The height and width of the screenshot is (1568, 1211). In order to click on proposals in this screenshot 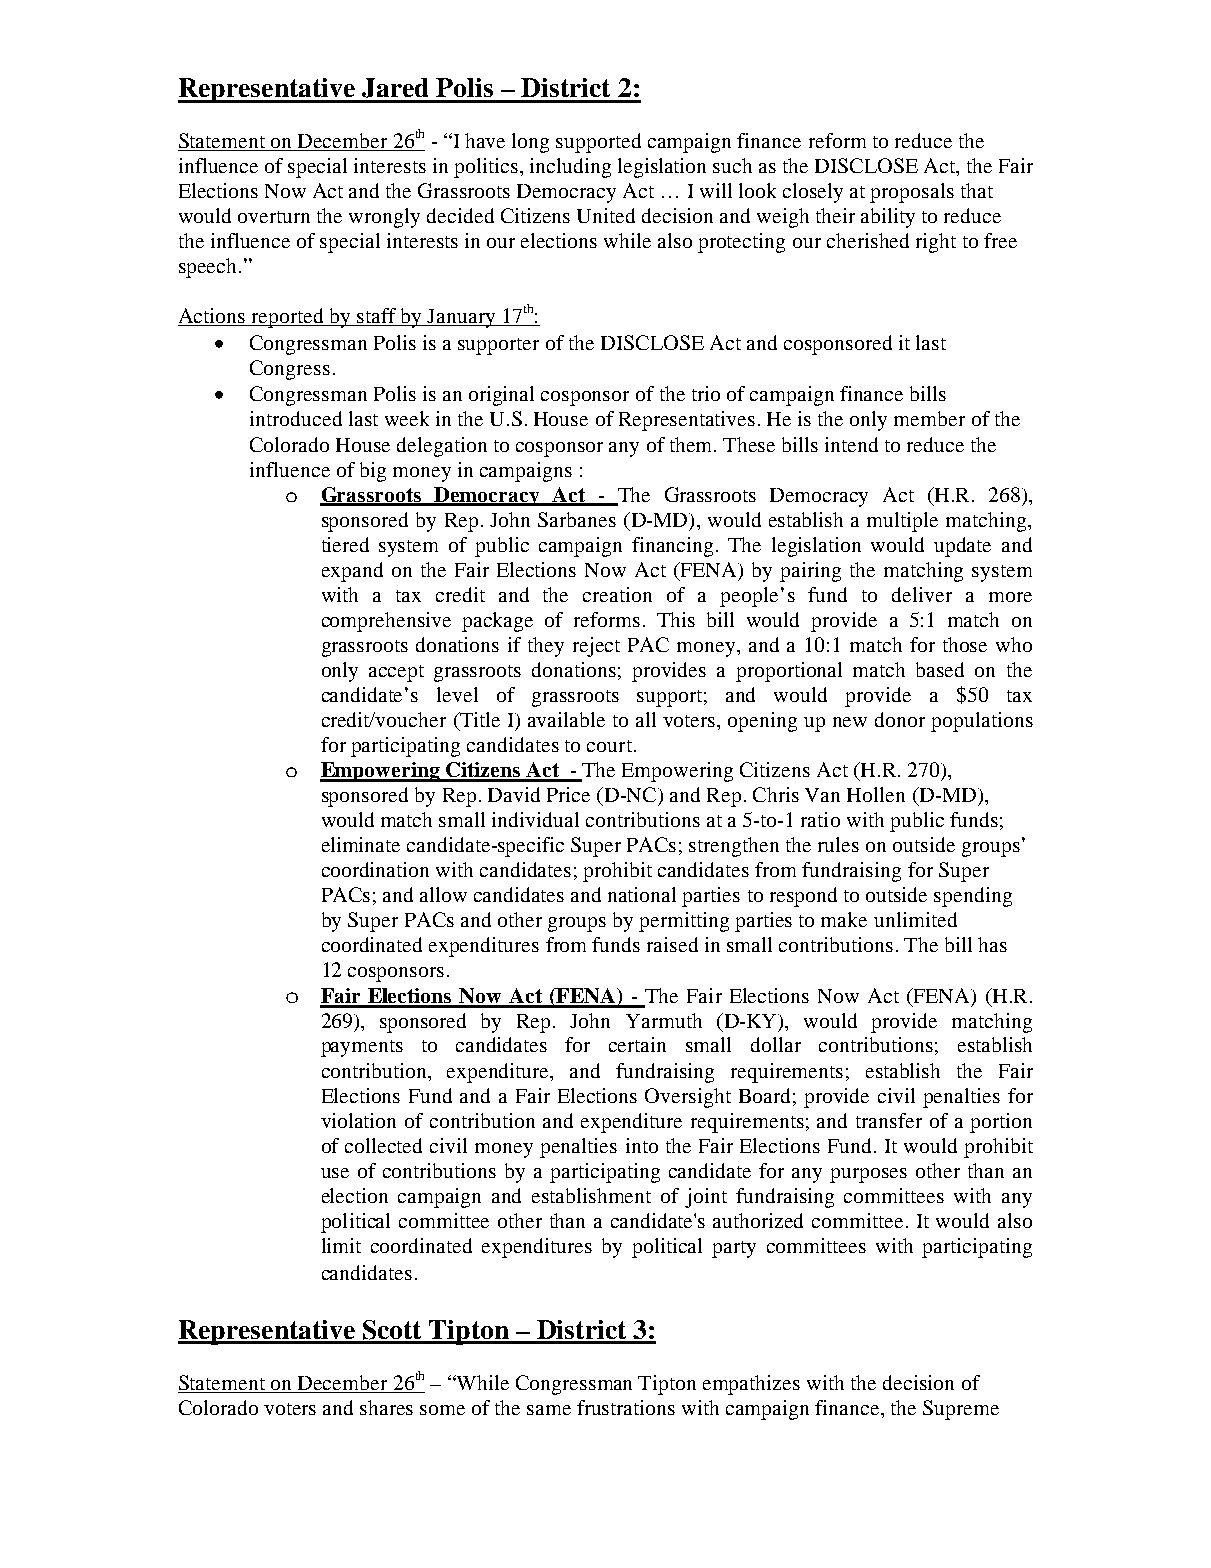, I will do `click(912, 193)`.
